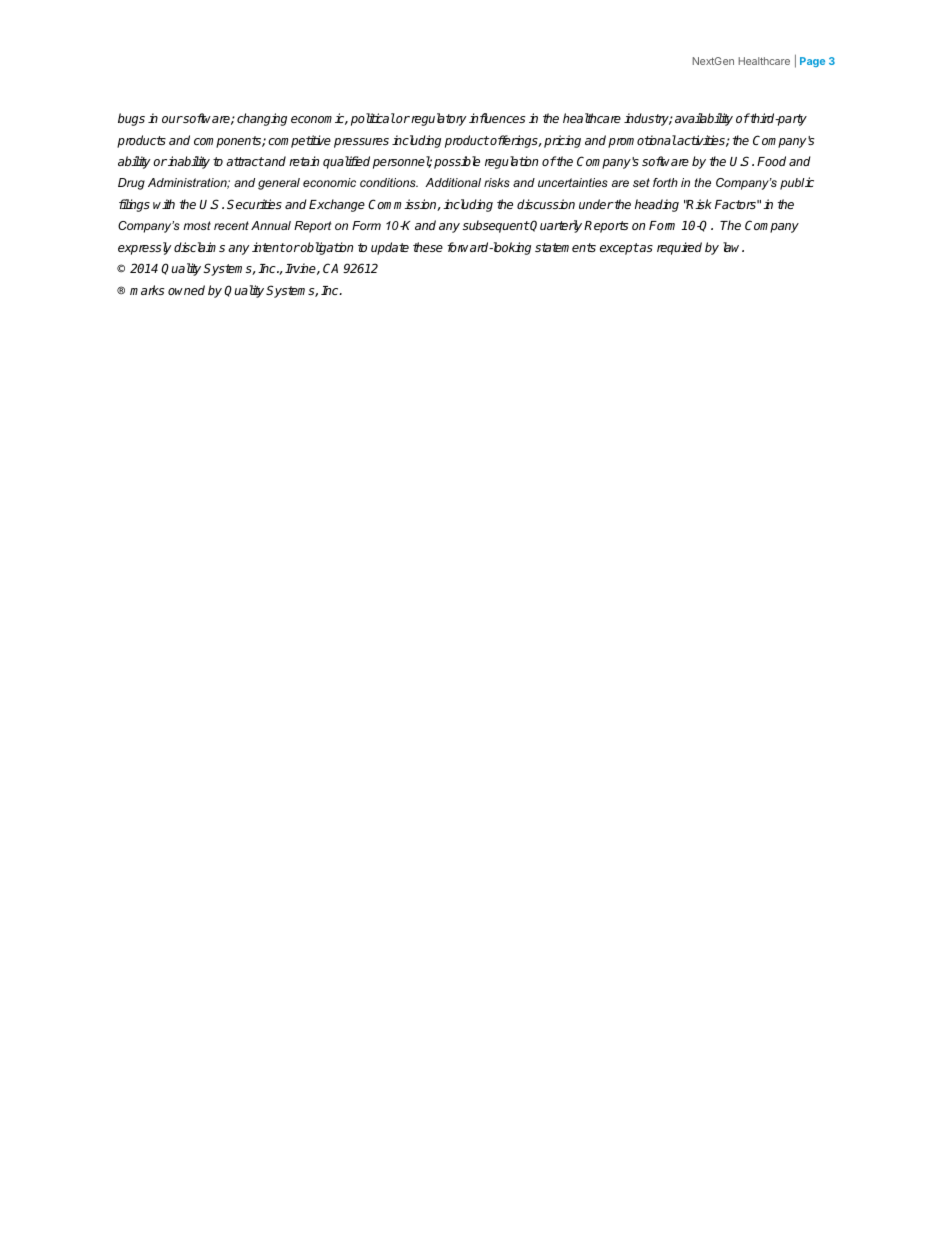 The width and height of the screenshot is (952, 1233). What do you see at coordinates (679, 248) in the screenshot?
I see `required` at bounding box center [679, 248].
